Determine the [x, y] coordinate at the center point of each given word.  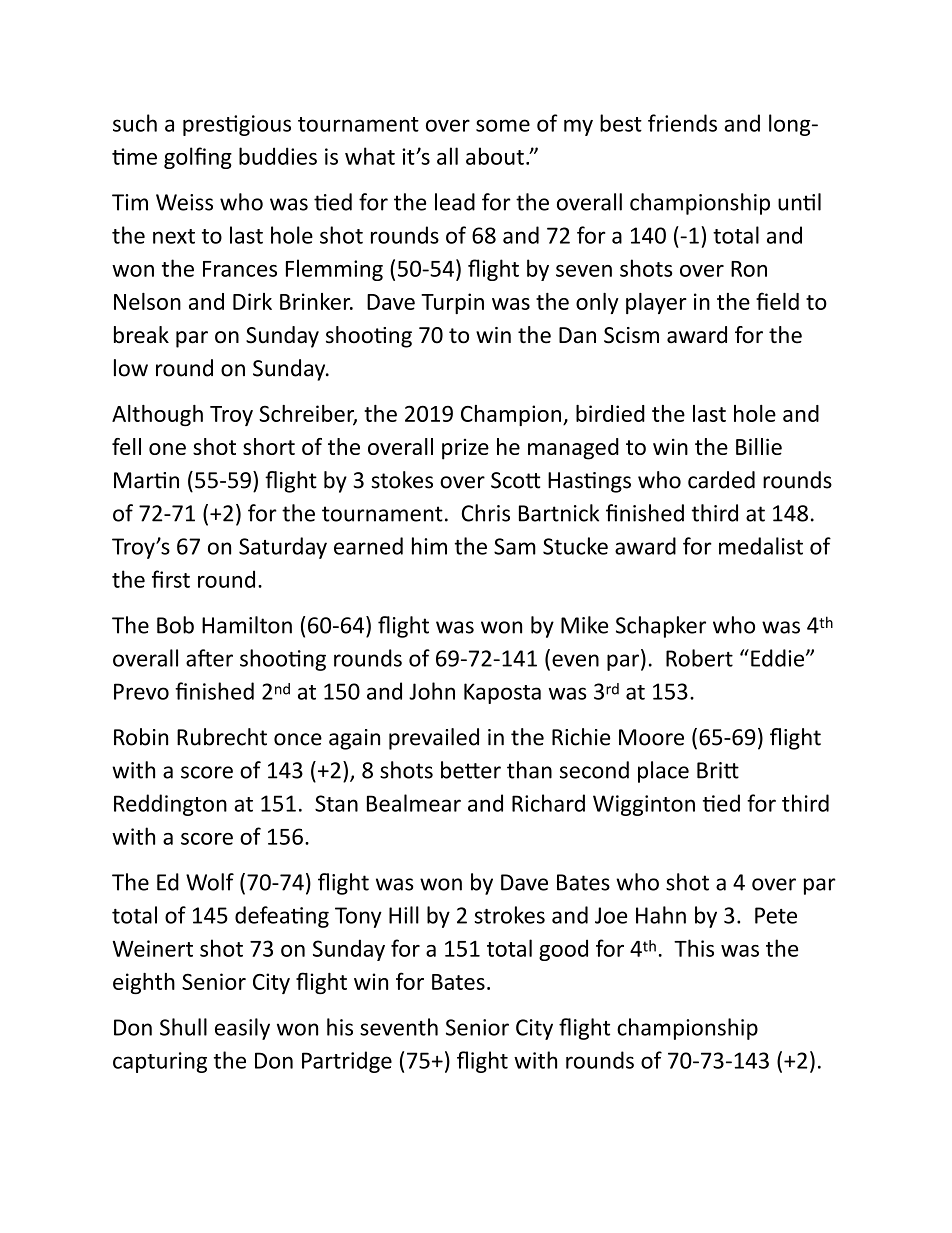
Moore [651, 737]
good [563, 950]
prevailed [434, 739]
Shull [183, 1027]
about [495, 156]
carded [721, 480]
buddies [278, 156]
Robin [141, 737]
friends [682, 123]
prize [465, 449]
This [694, 948]
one [167, 449]
